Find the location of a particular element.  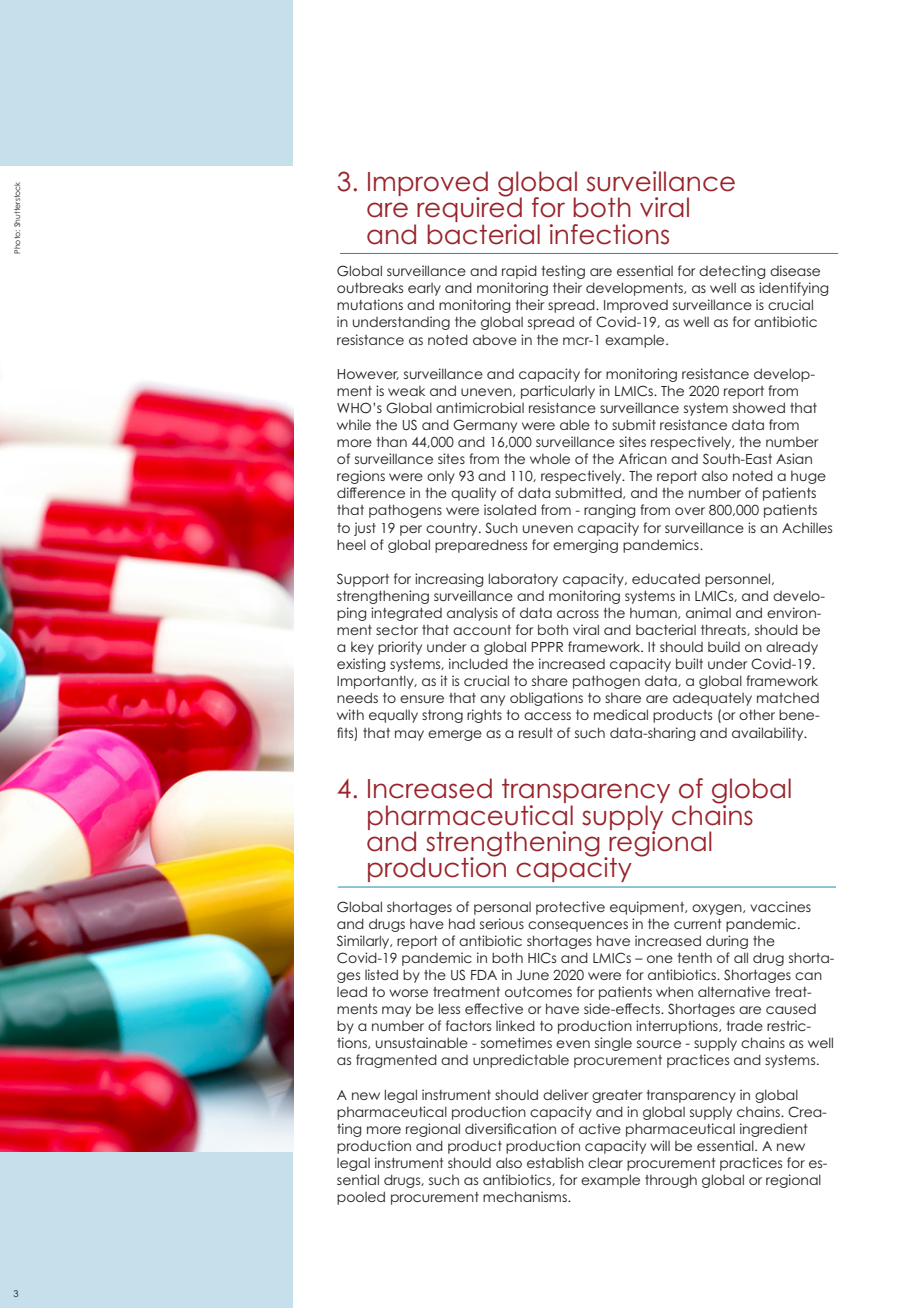

Asian is located at coordinates (794, 458).
